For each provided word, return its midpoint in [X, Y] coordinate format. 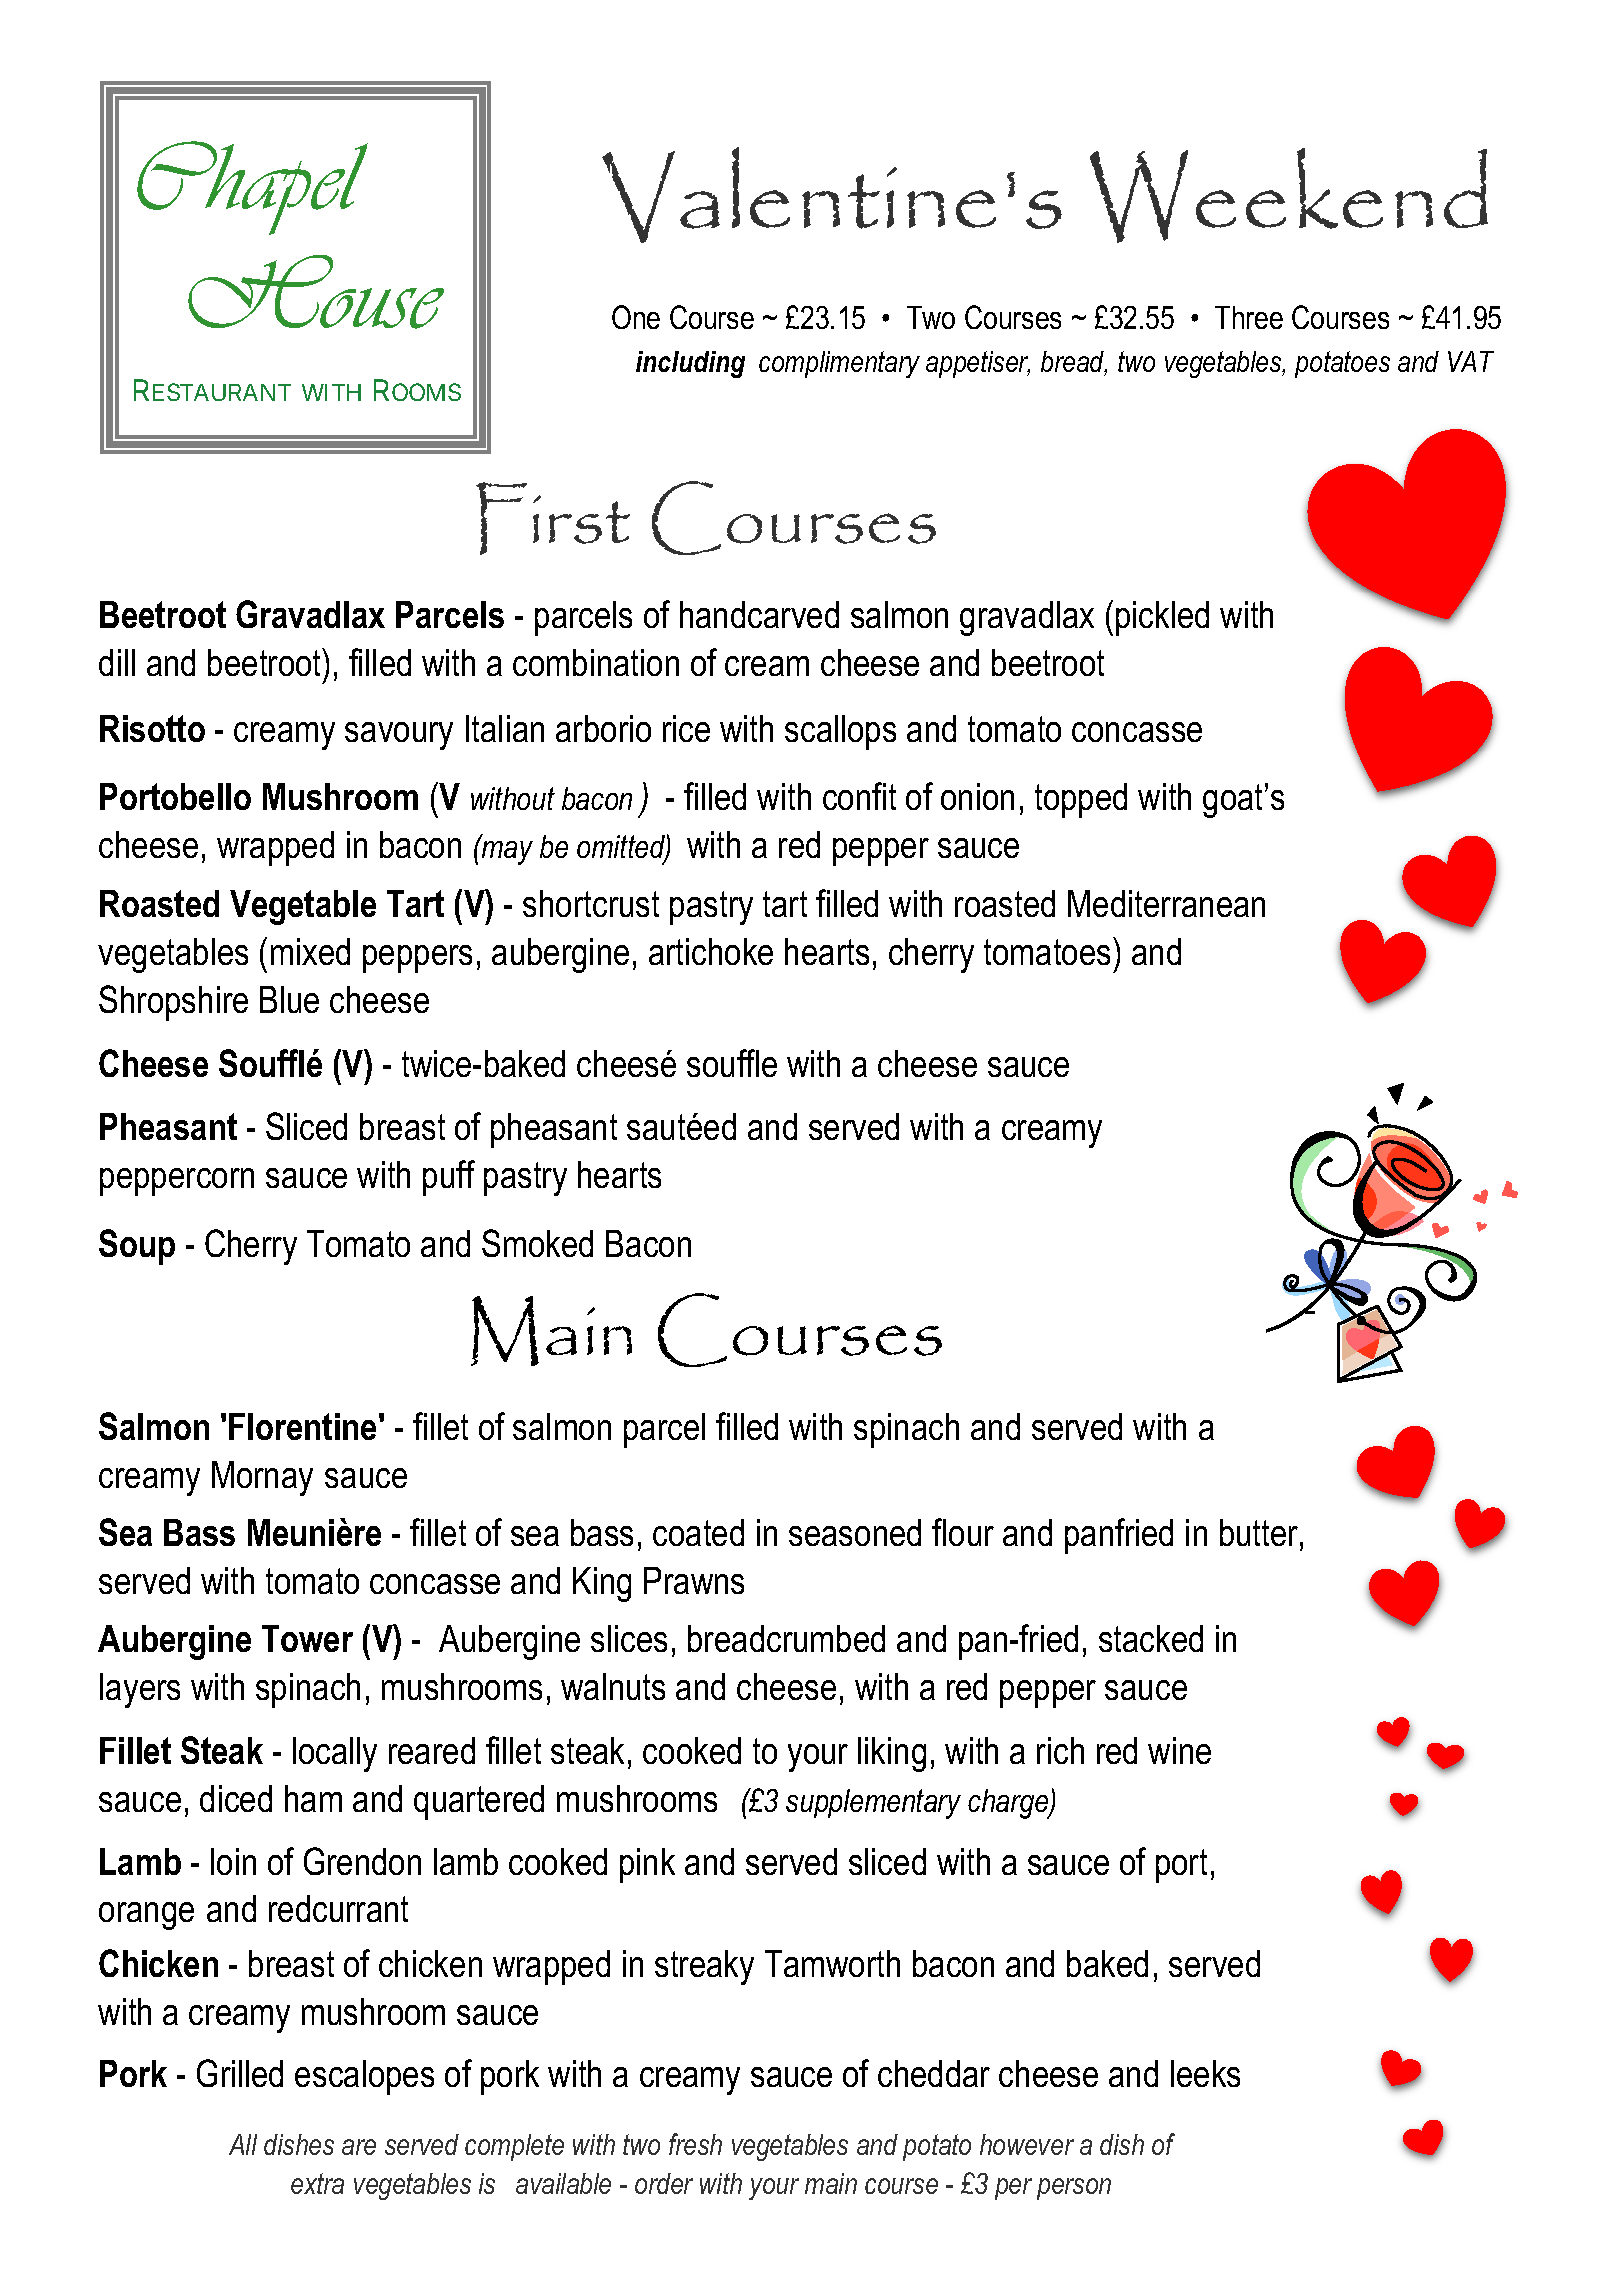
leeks [1205, 2073]
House [316, 292]
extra [317, 2183]
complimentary [839, 364]
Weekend [1289, 195]
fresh [695, 2144]
